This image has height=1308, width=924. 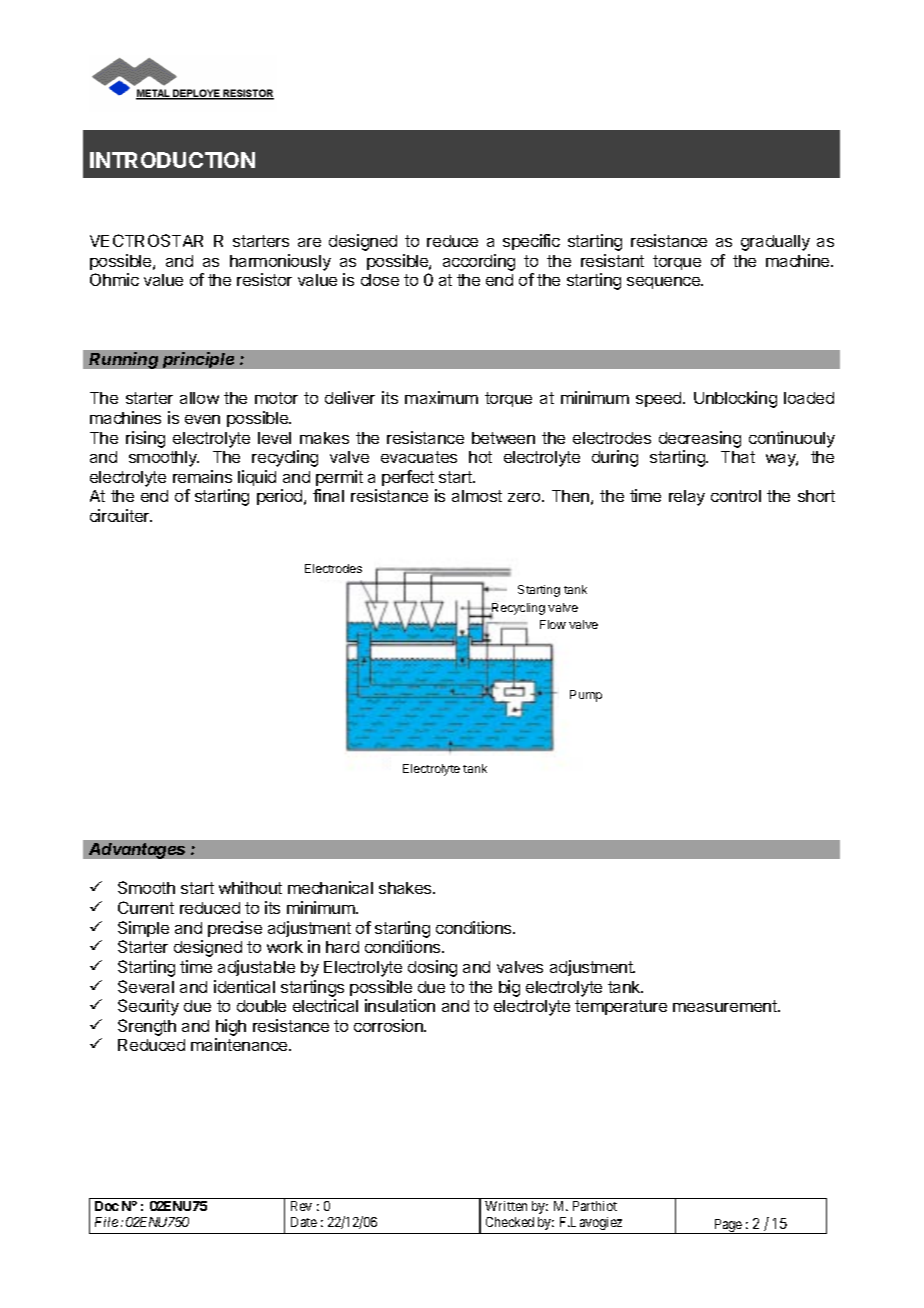 I want to click on Pump, so click(x=586, y=696).
